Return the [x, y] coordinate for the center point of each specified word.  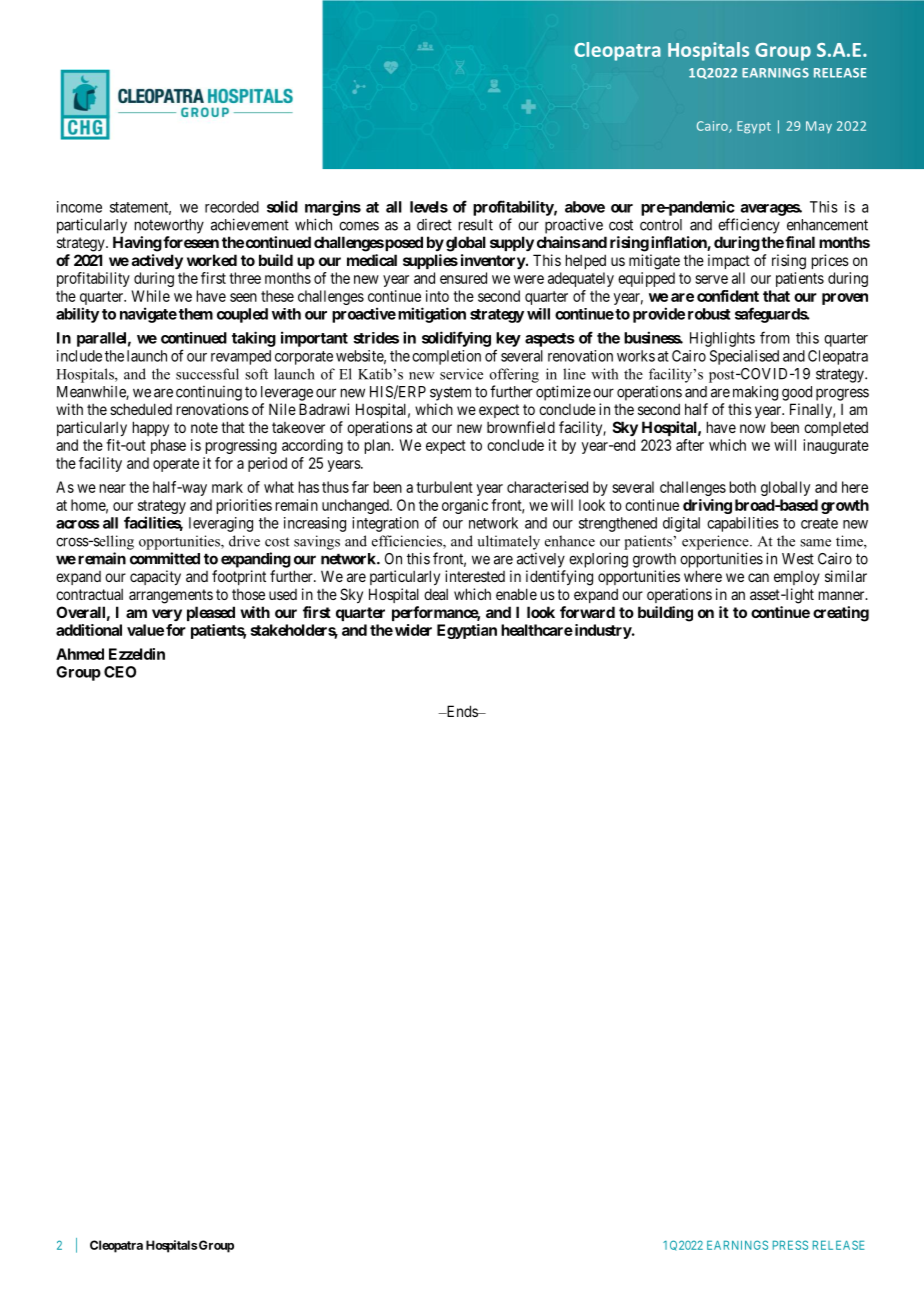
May [819, 127]
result [476, 225]
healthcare [537, 630]
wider [413, 630]
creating [841, 614]
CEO [120, 672]
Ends [461, 711]
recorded [232, 207]
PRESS [790, 1245]
